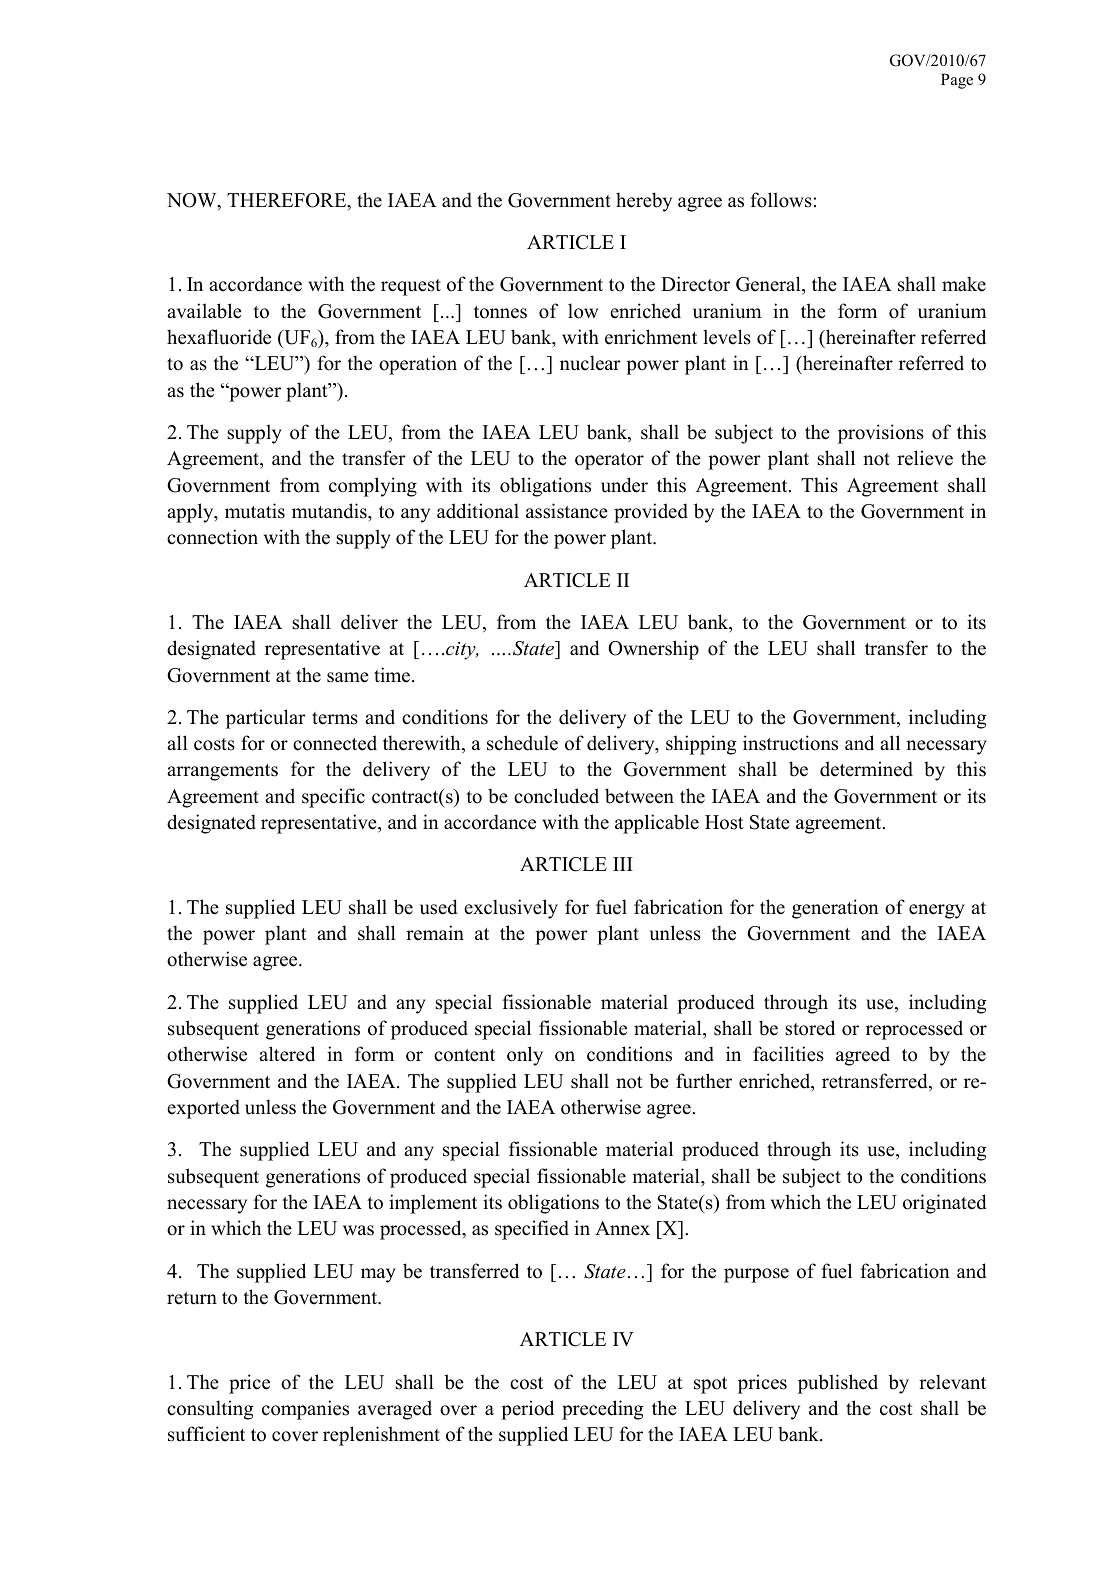  What do you see at coordinates (266, 719) in the screenshot?
I see `particular` at bounding box center [266, 719].
